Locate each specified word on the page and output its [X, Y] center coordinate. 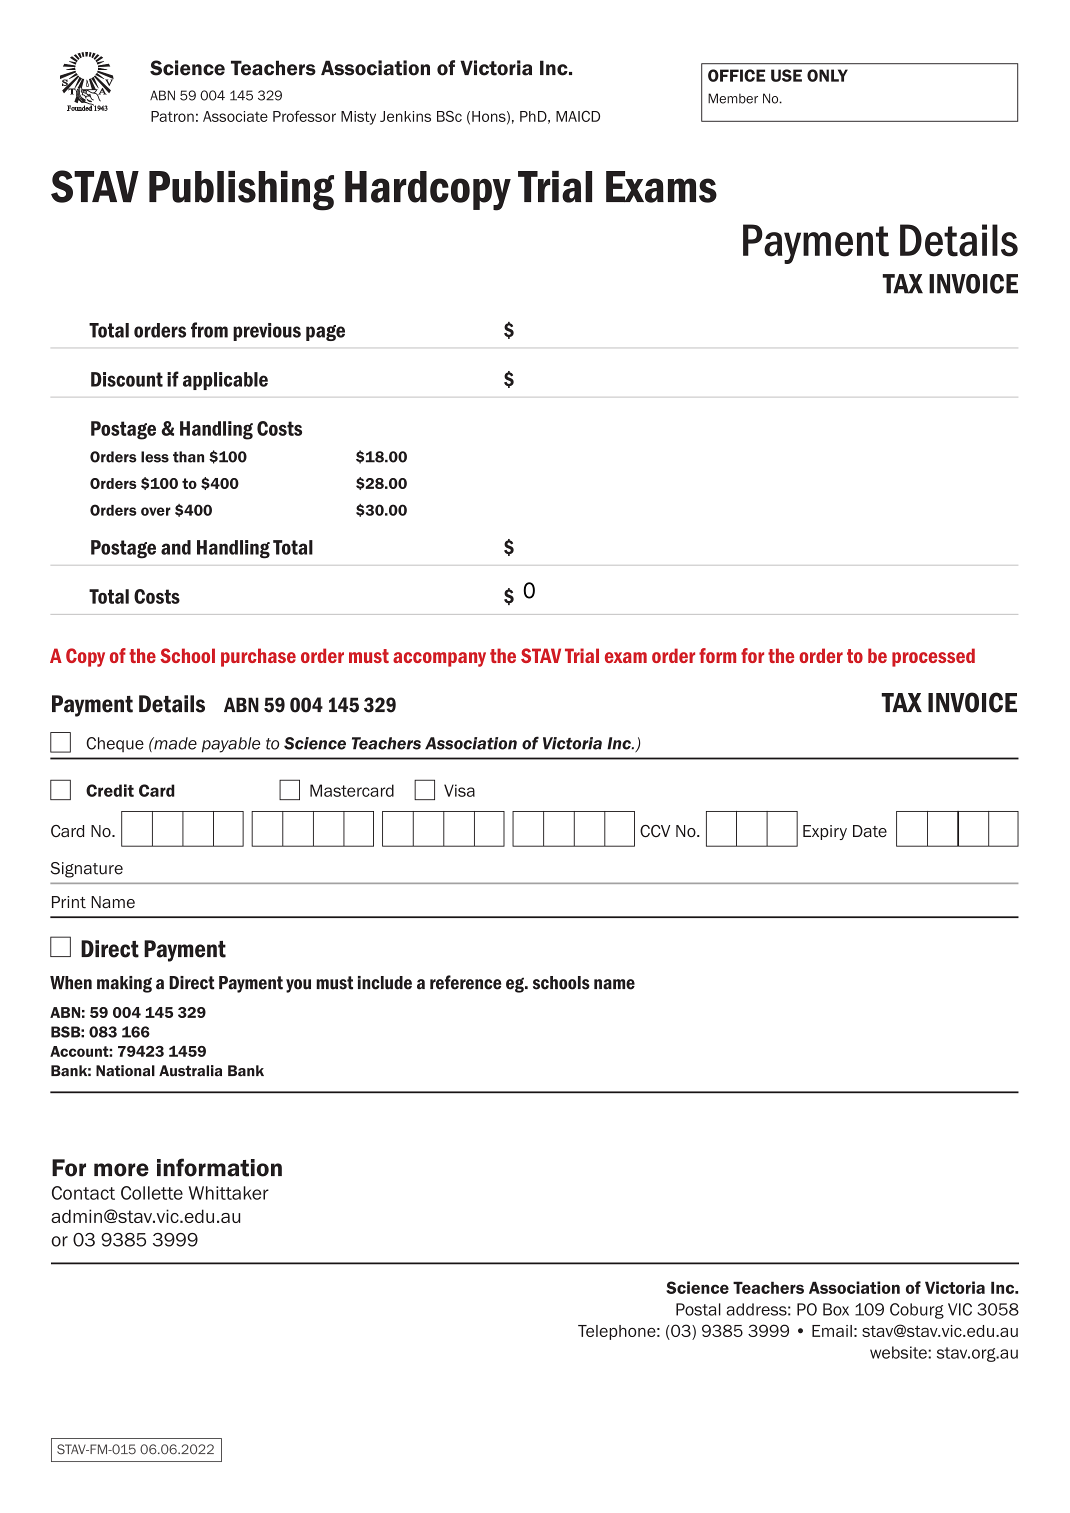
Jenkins [405, 116]
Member [733, 98]
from [209, 330]
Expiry [825, 832]
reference [465, 982]
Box [836, 1309]
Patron [172, 116]
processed [933, 657]
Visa [459, 790]
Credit [110, 790]
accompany [439, 659]
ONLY [827, 75]
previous [267, 332]
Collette [152, 1193]
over [156, 511]
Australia [190, 1071]
